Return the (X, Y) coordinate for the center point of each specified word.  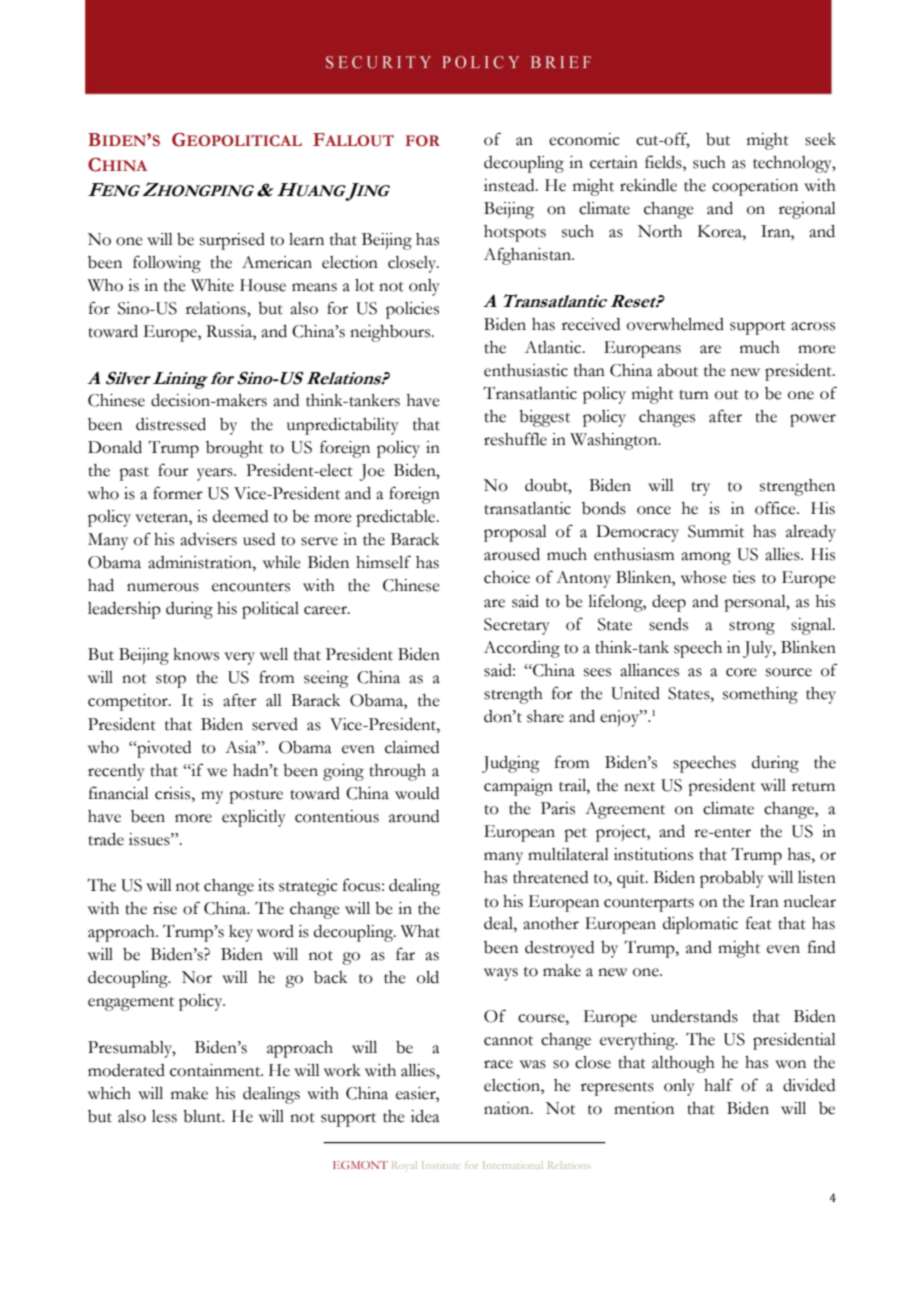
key (241, 933)
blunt (203, 1116)
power (813, 420)
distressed (171, 424)
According (522, 649)
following (167, 264)
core (741, 672)
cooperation (755, 187)
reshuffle (515, 439)
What (420, 931)
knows (196, 654)
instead (510, 185)
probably (732, 879)
